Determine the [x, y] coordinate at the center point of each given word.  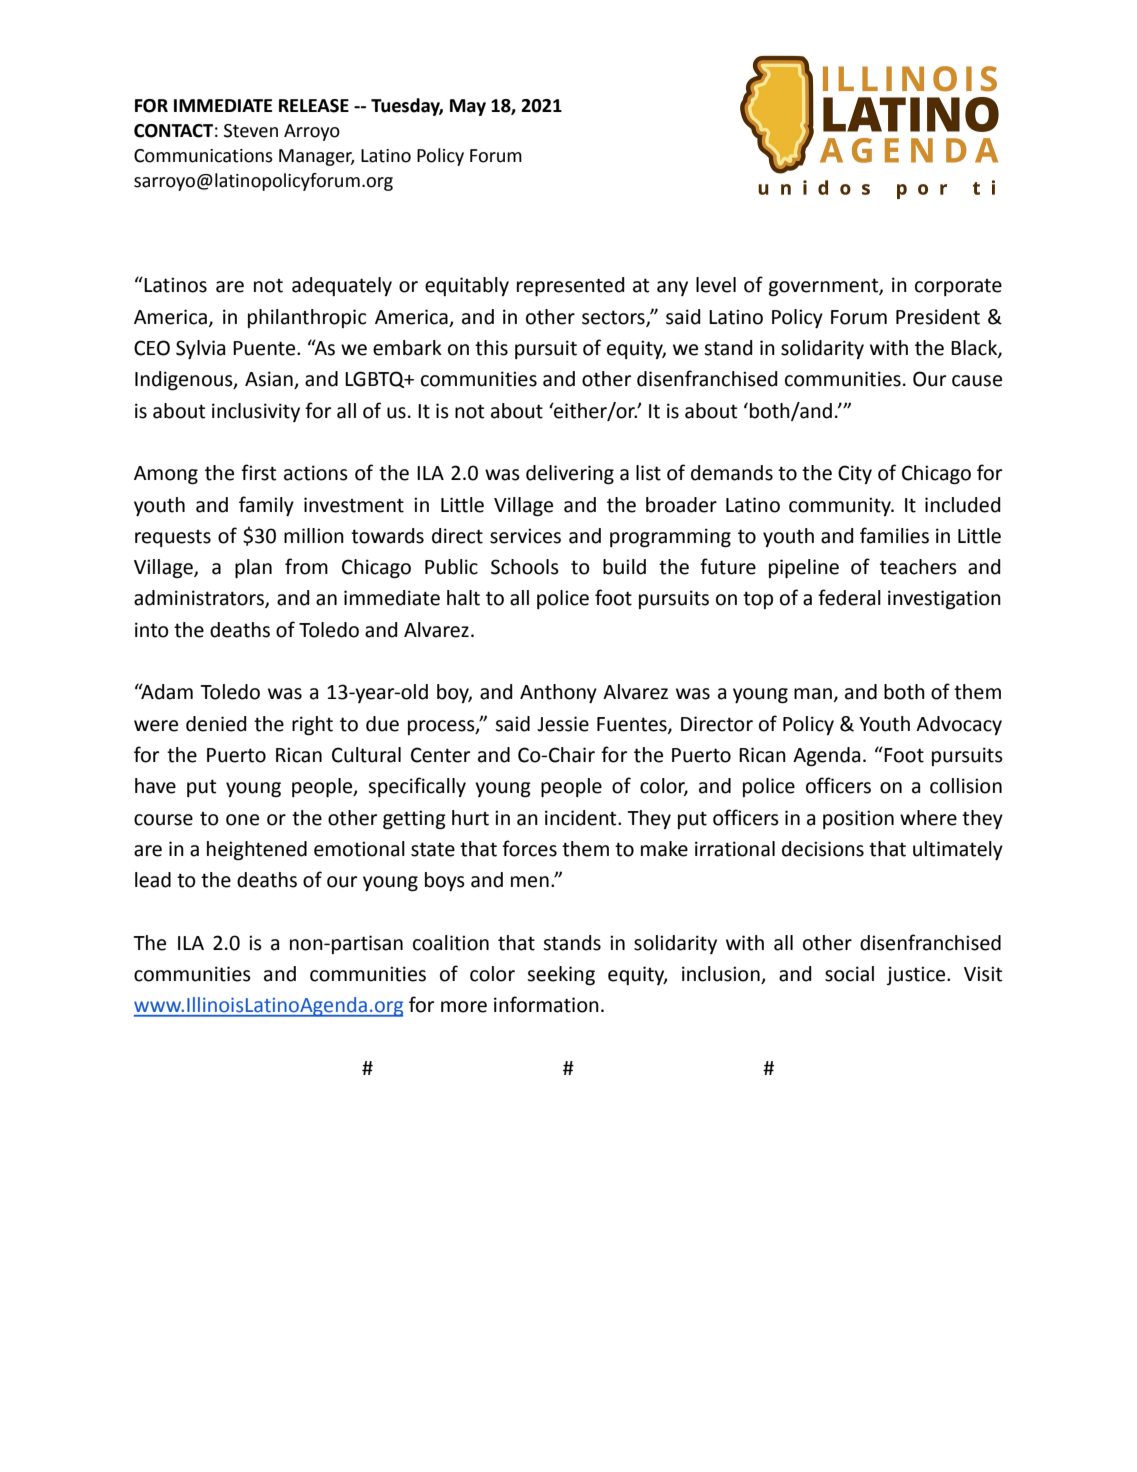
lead [153, 880]
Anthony [558, 693]
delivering [570, 475]
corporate [958, 287]
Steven [251, 131]
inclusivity [256, 412]
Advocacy [959, 725]
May [468, 107]
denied [216, 724]
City [855, 474]
